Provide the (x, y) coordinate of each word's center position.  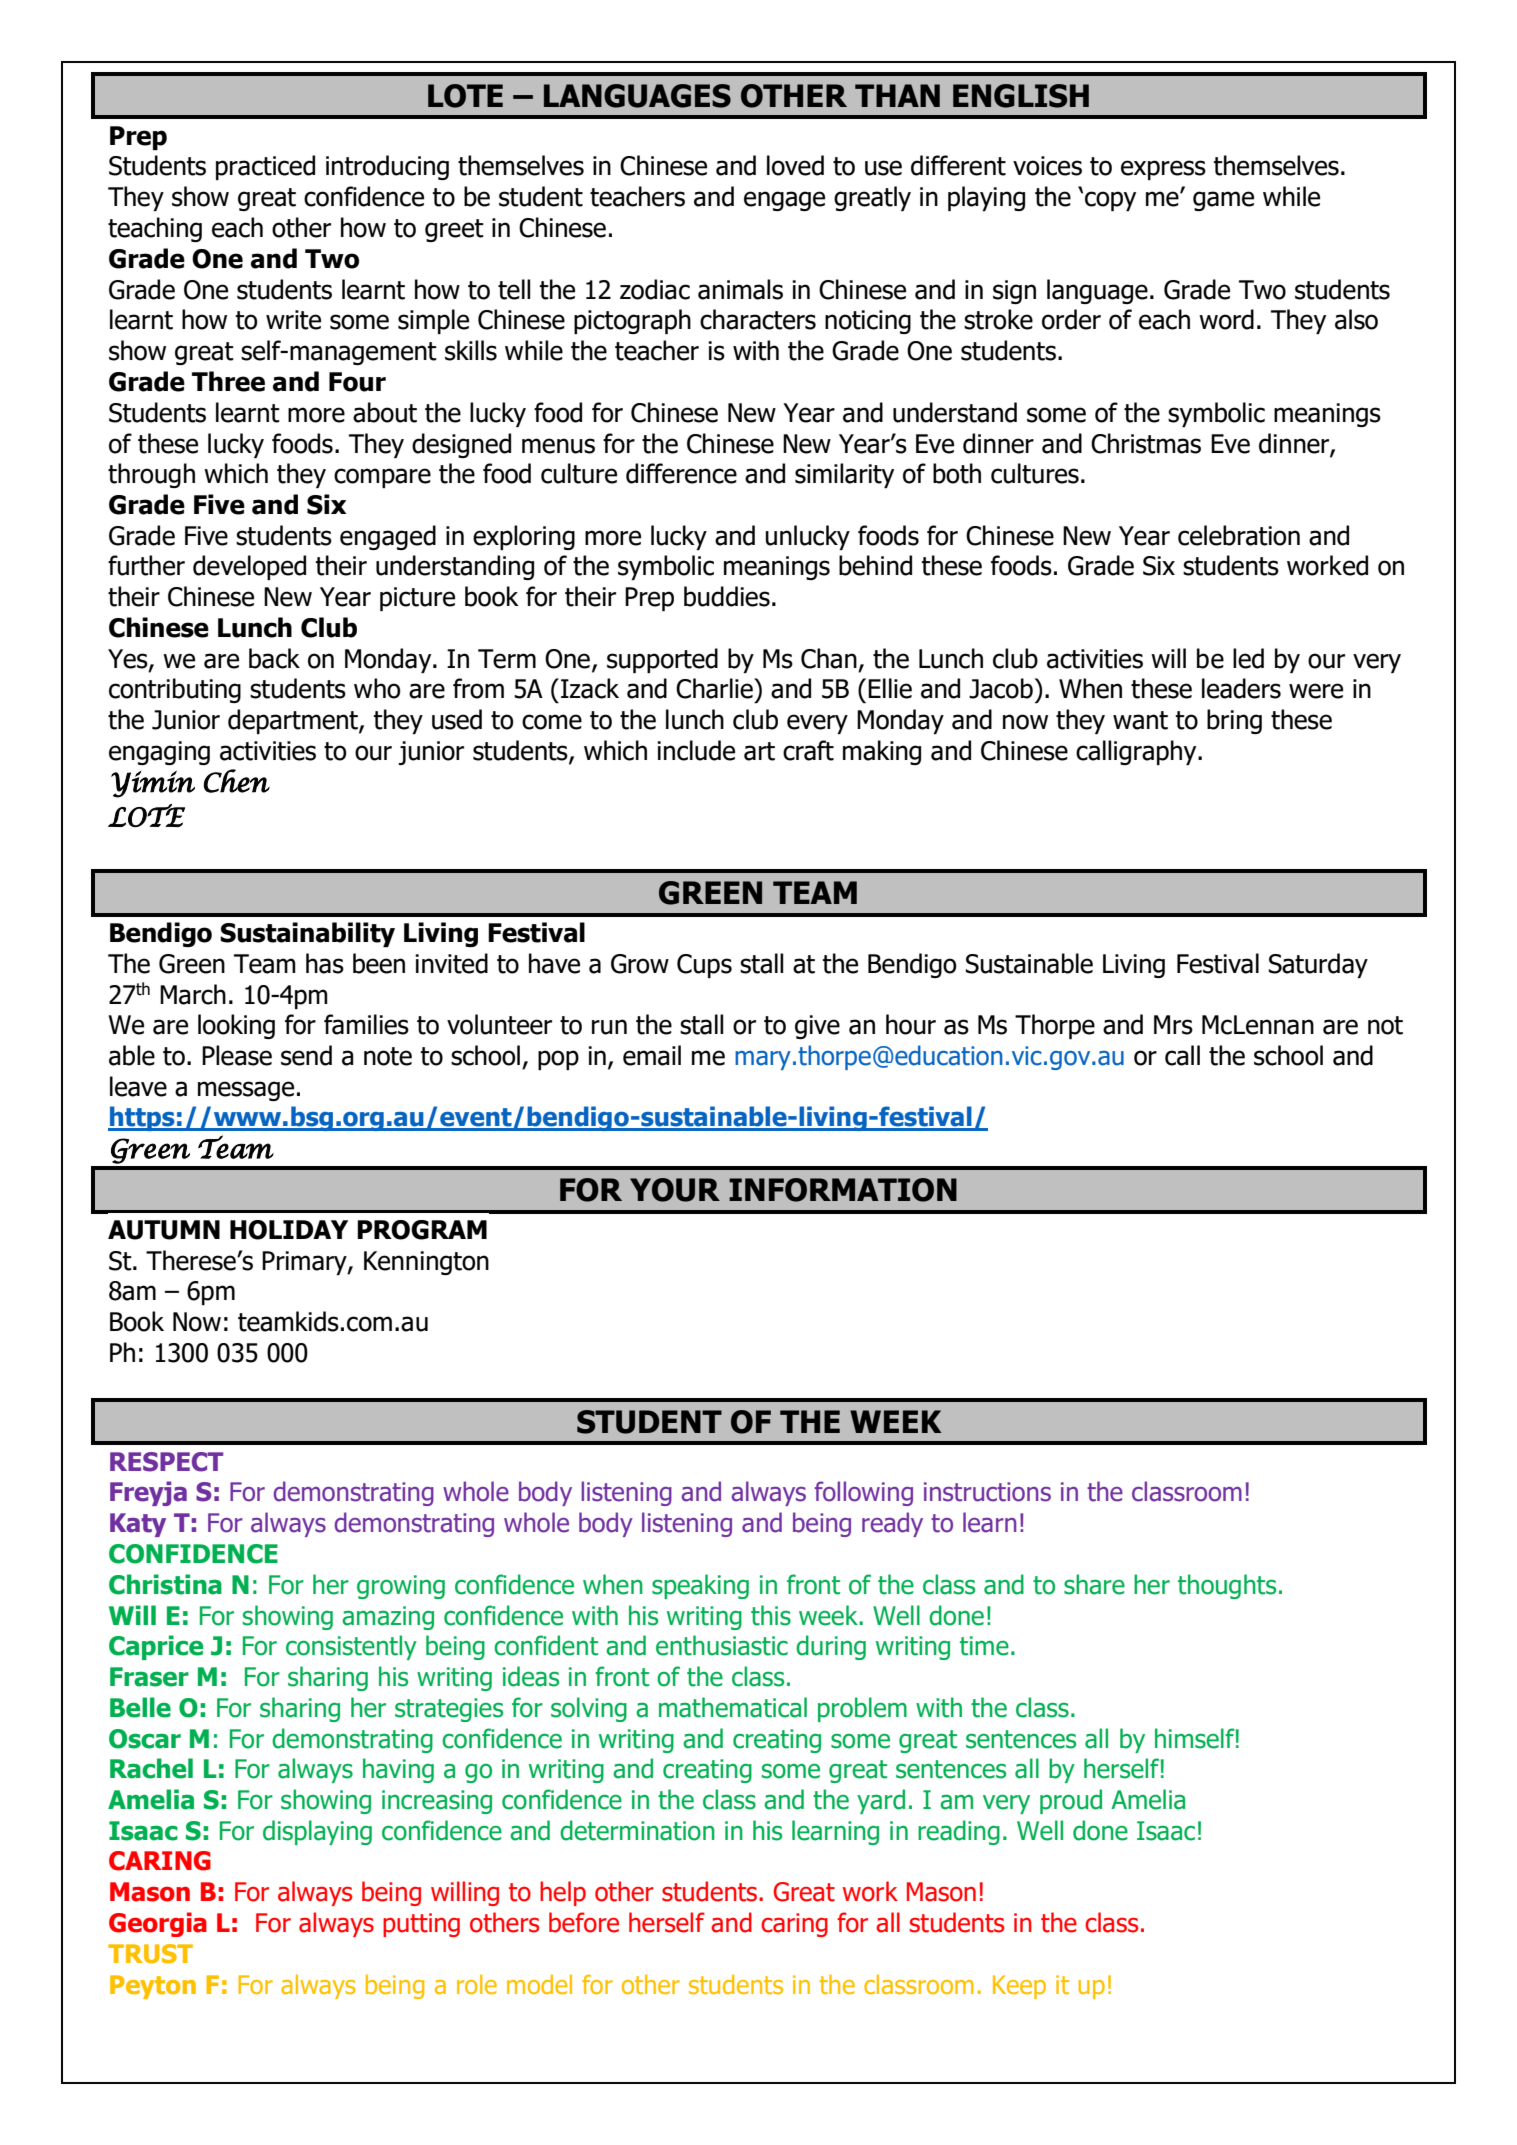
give (817, 1027)
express (1163, 170)
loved (795, 165)
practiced (265, 167)
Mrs (1173, 1025)
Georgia (158, 1924)
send (306, 1055)
